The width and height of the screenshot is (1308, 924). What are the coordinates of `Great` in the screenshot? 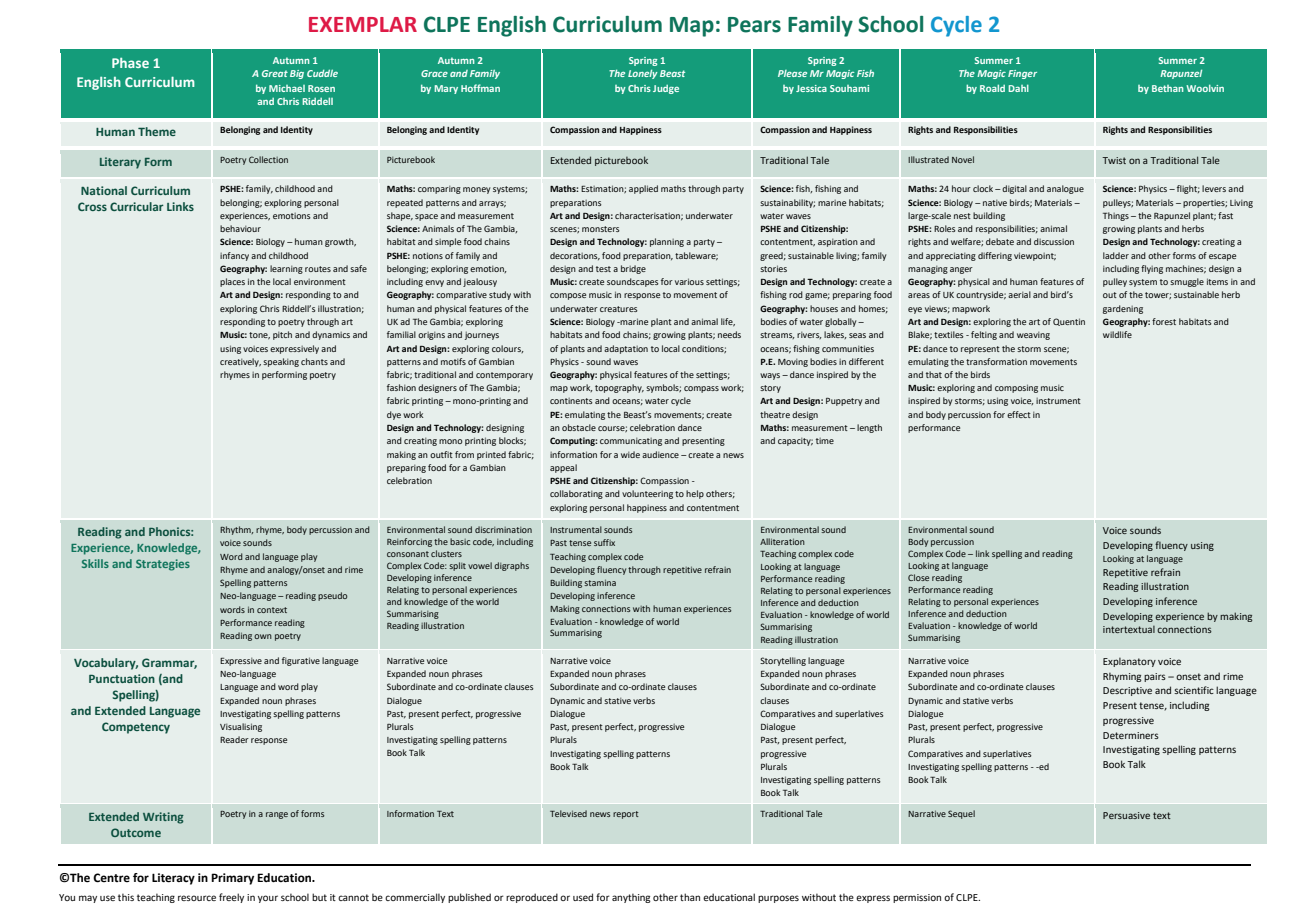 It's located at (275, 73).
